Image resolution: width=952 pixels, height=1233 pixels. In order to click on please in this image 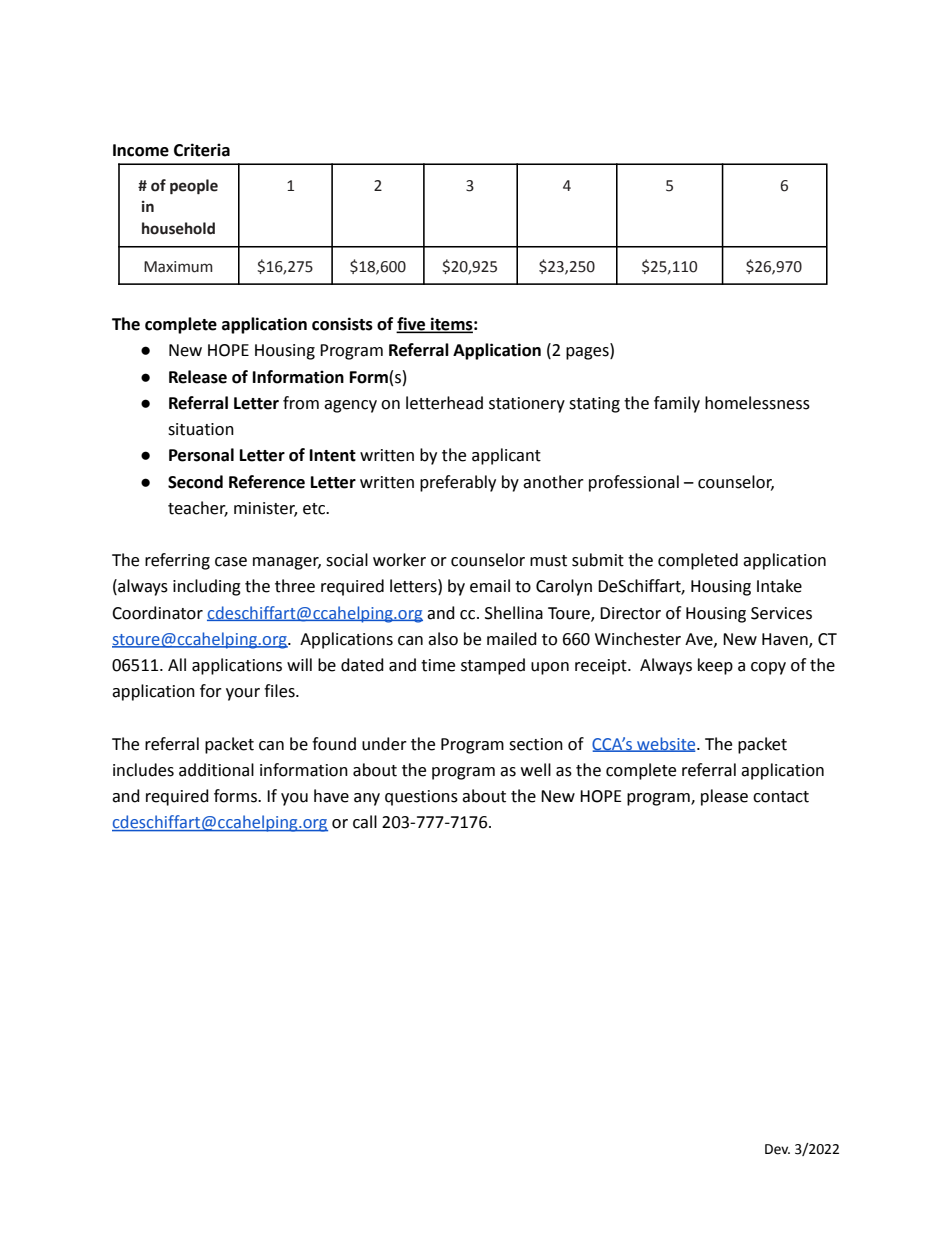, I will do `click(724, 797)`.
